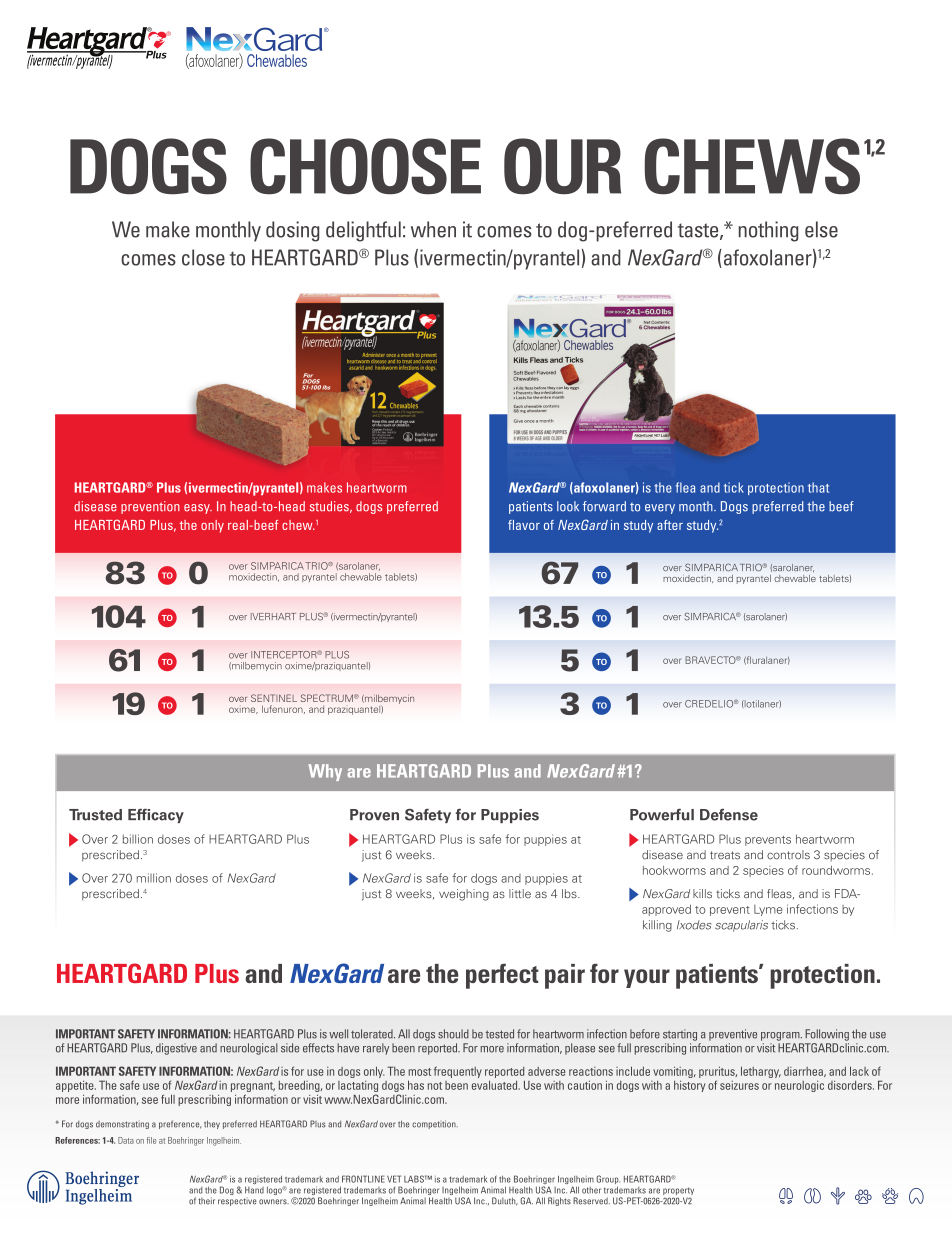 The image size is (952, 1234). What do you see at coordinates (274, 698) in the screenshot?
I see `SENTINEL` at bounding box center [274, 698].
